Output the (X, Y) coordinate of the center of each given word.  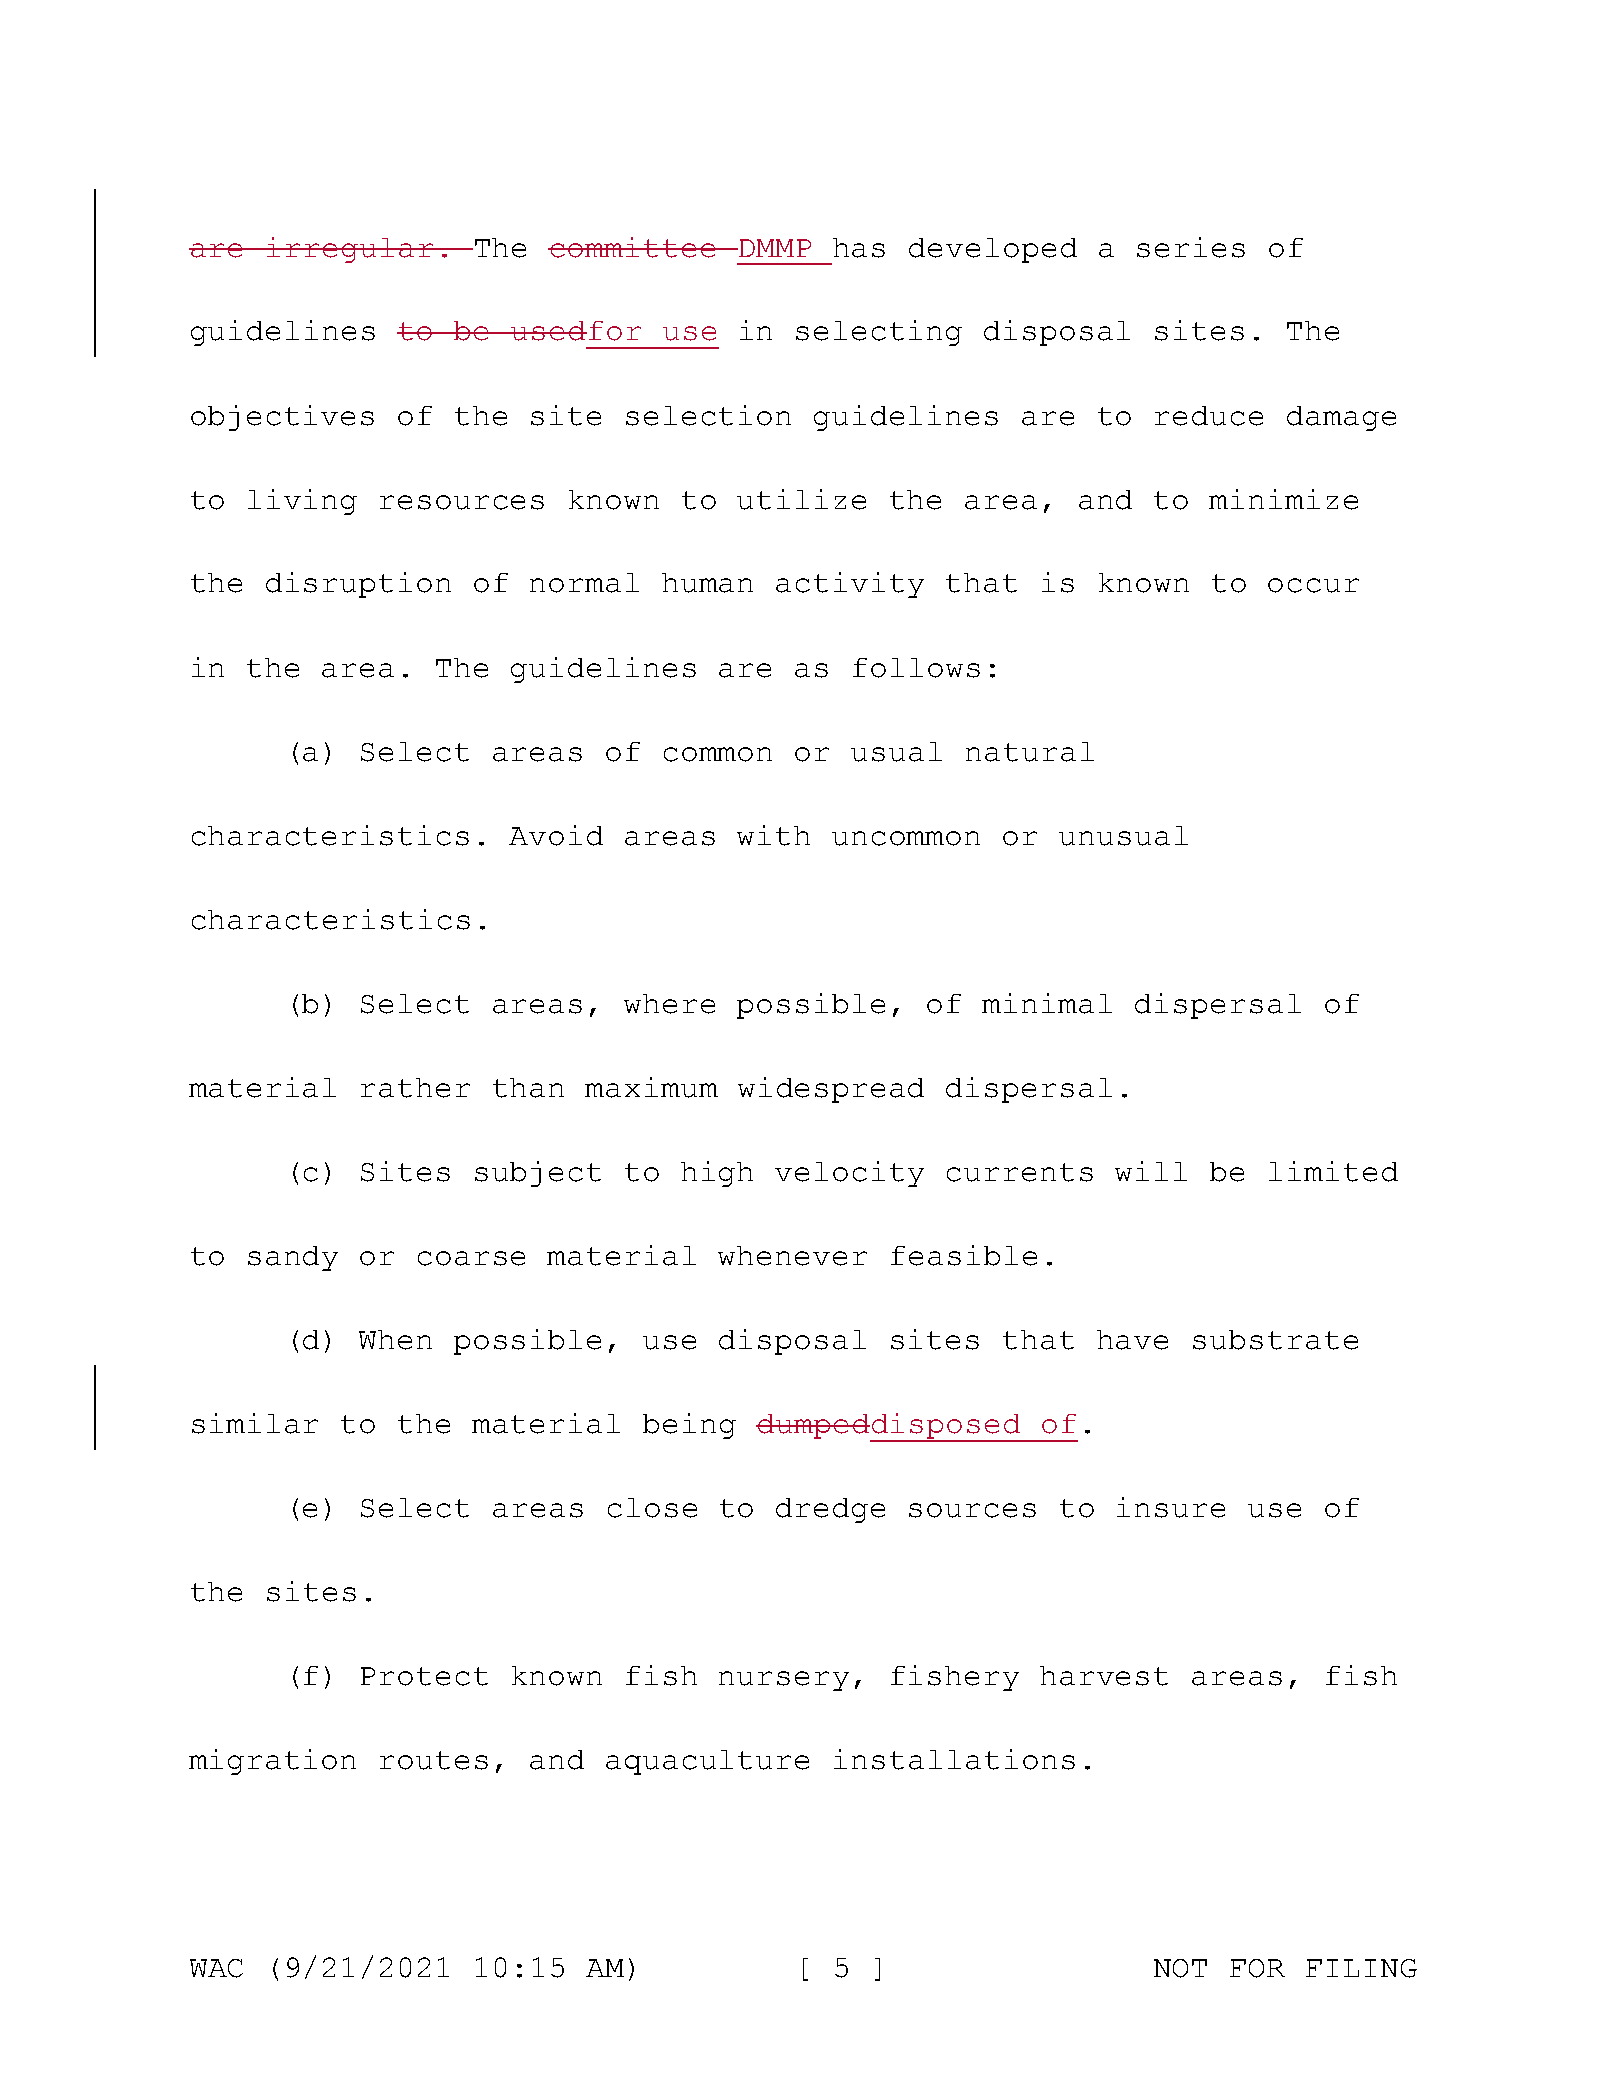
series (1191, 247)
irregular (350, 250)
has (859, 248)
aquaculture (707, 1762)
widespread (831, 1090)
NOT (1180, 1968)
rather (415, 1088)
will (1151, 1171)
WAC (216, 1968)
